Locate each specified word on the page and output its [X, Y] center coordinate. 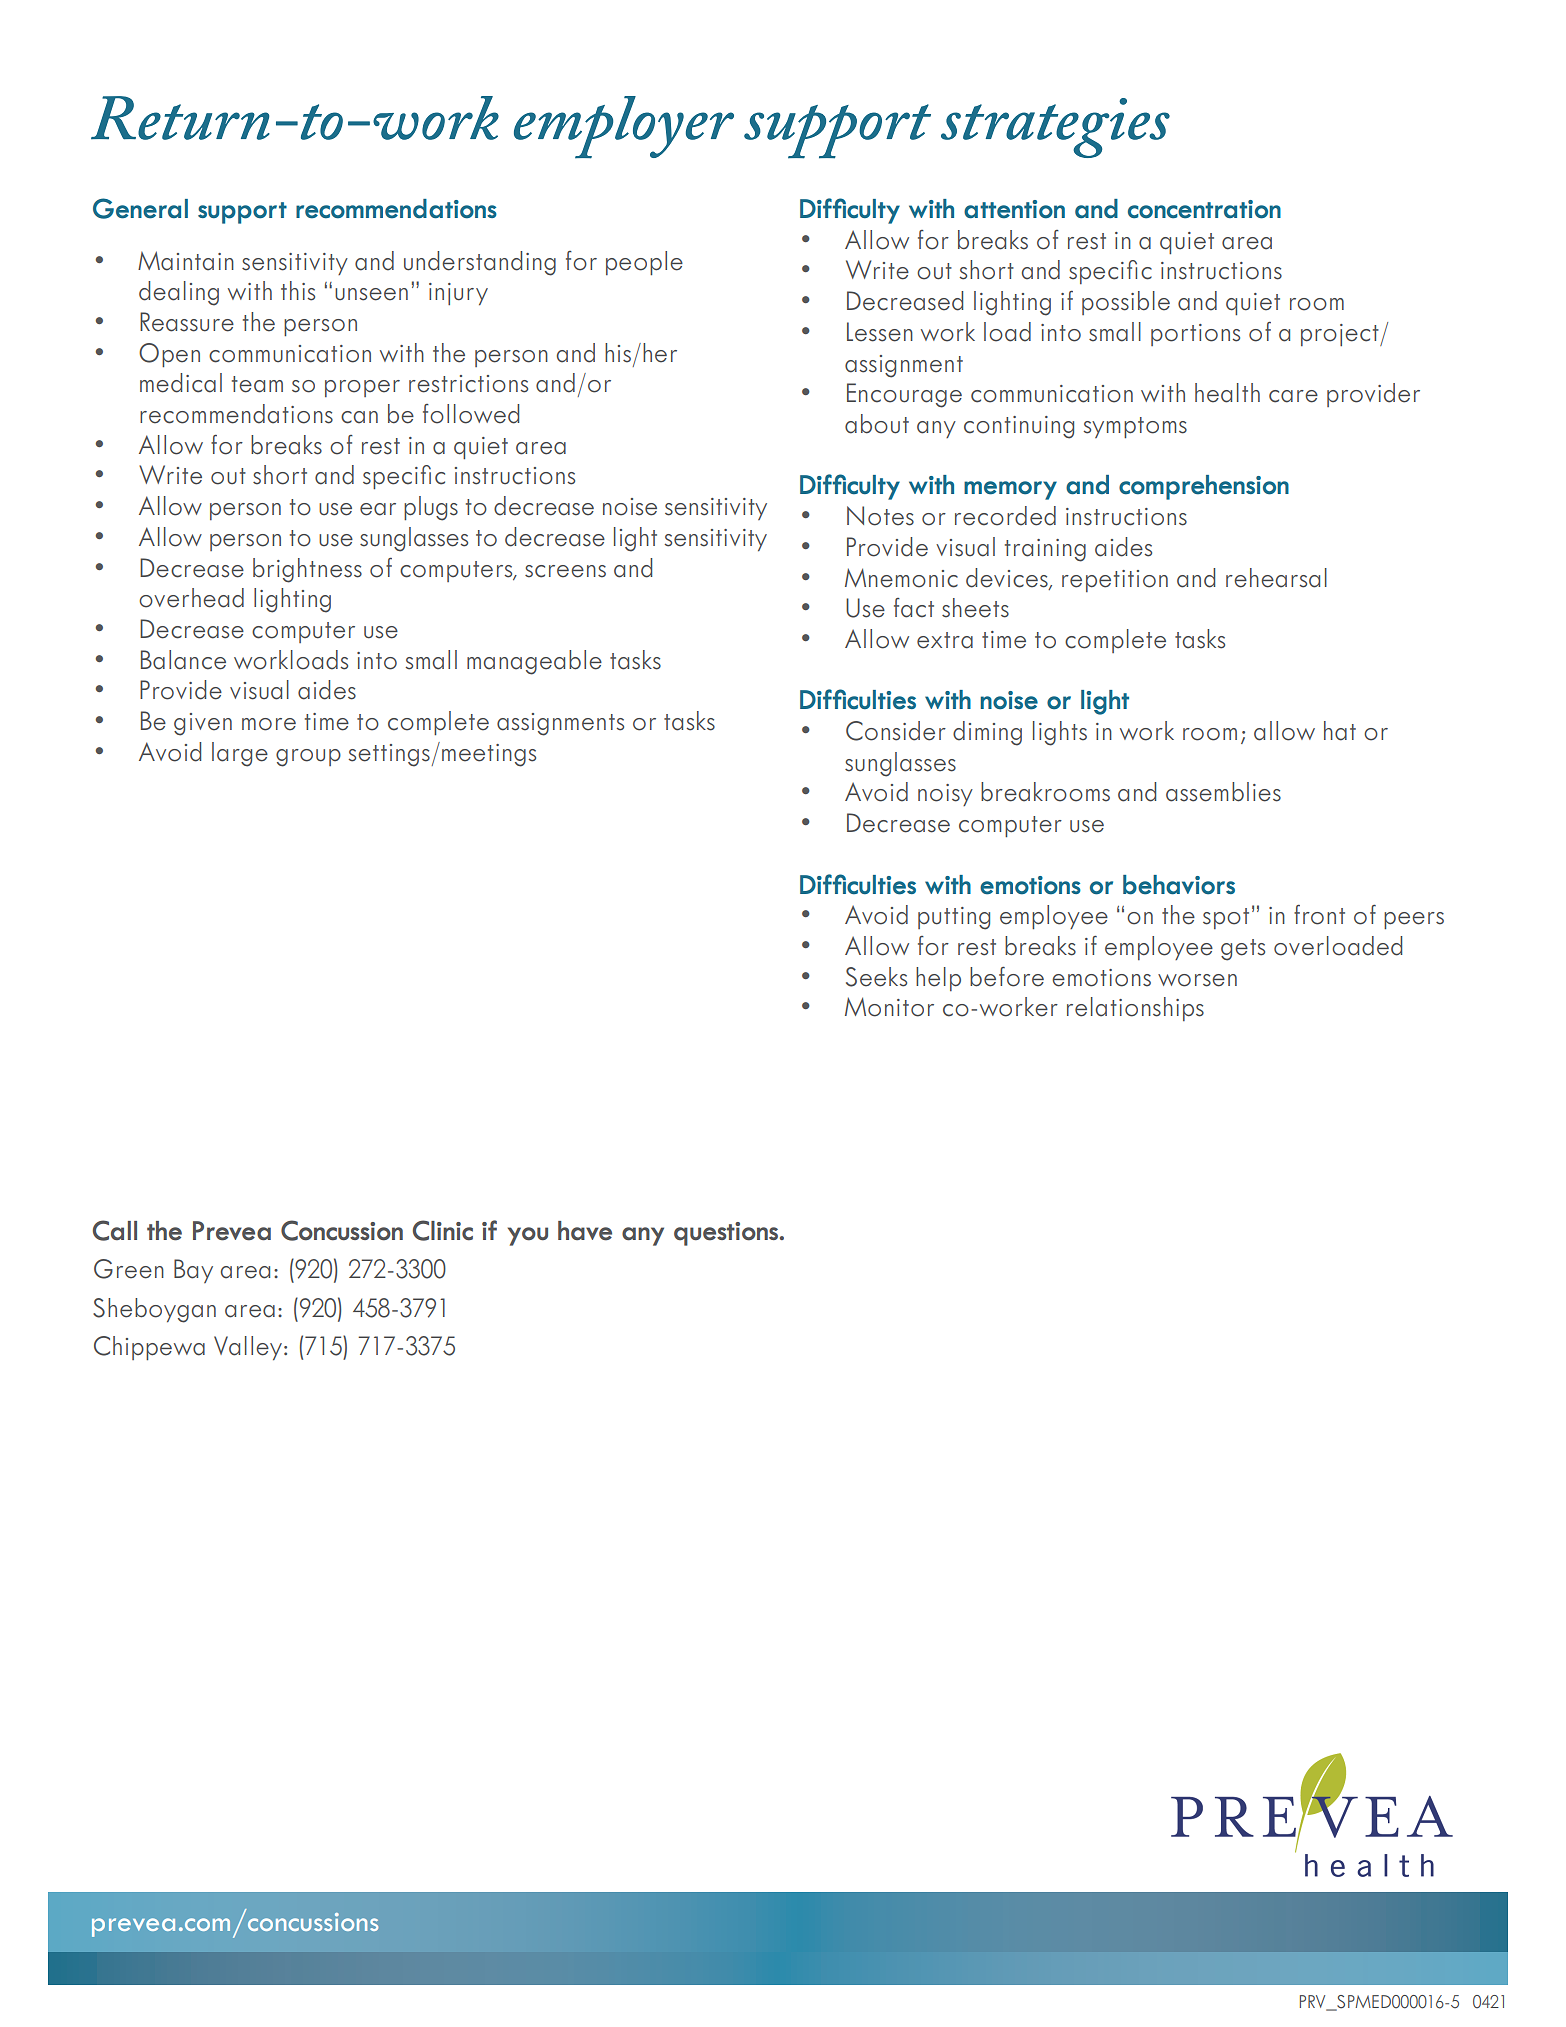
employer [624, 127]
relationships [1135, 1009]
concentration [1204, 209]
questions [727, 1234]
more [269, 724]
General [140, 208]
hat [1340, 731]
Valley [249, 1348]
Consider [896, 731]
